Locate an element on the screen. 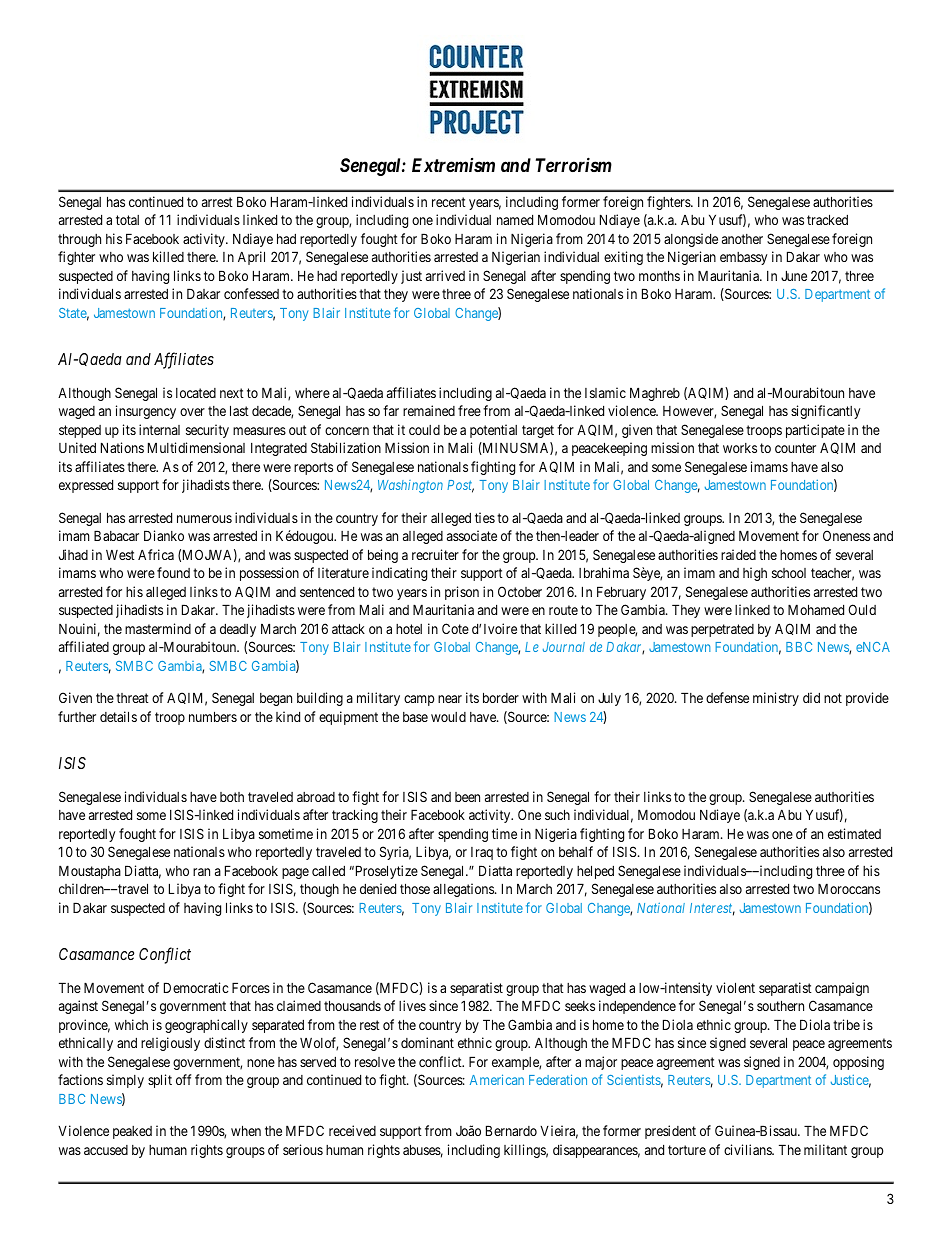 This screenshot has width=952, height=1233. both is located at coordinates (232, 797).
